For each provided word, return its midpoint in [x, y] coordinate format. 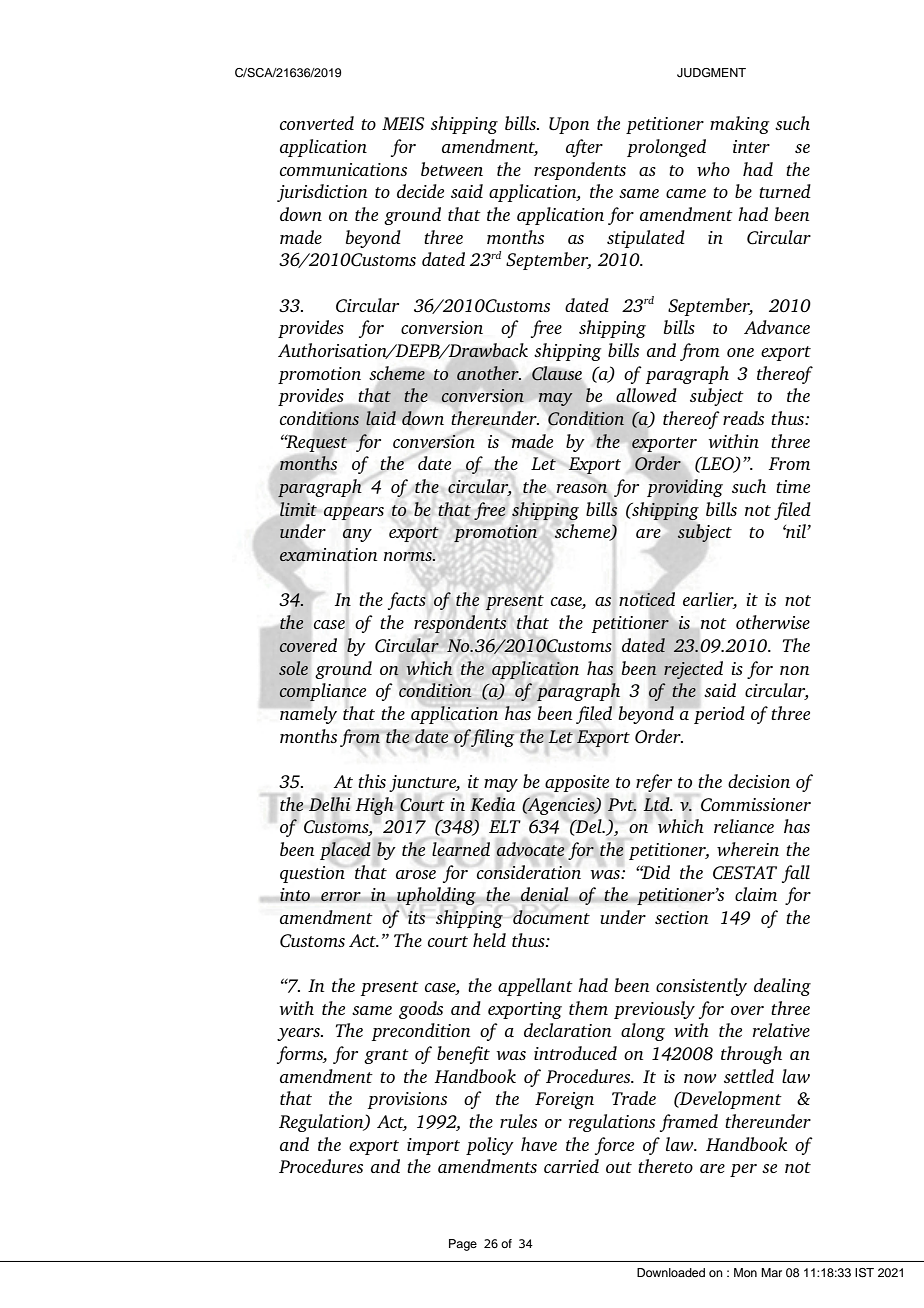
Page [463, 1245]
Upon [569, 125]
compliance [322, 692]
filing [493, 738]
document [551, 917]
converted [317, 123]
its [416, 917]
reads [743, 418]
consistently [701, 987]
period [719, 715]
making [739, 125]
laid [381, 418]
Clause [557, 373]
